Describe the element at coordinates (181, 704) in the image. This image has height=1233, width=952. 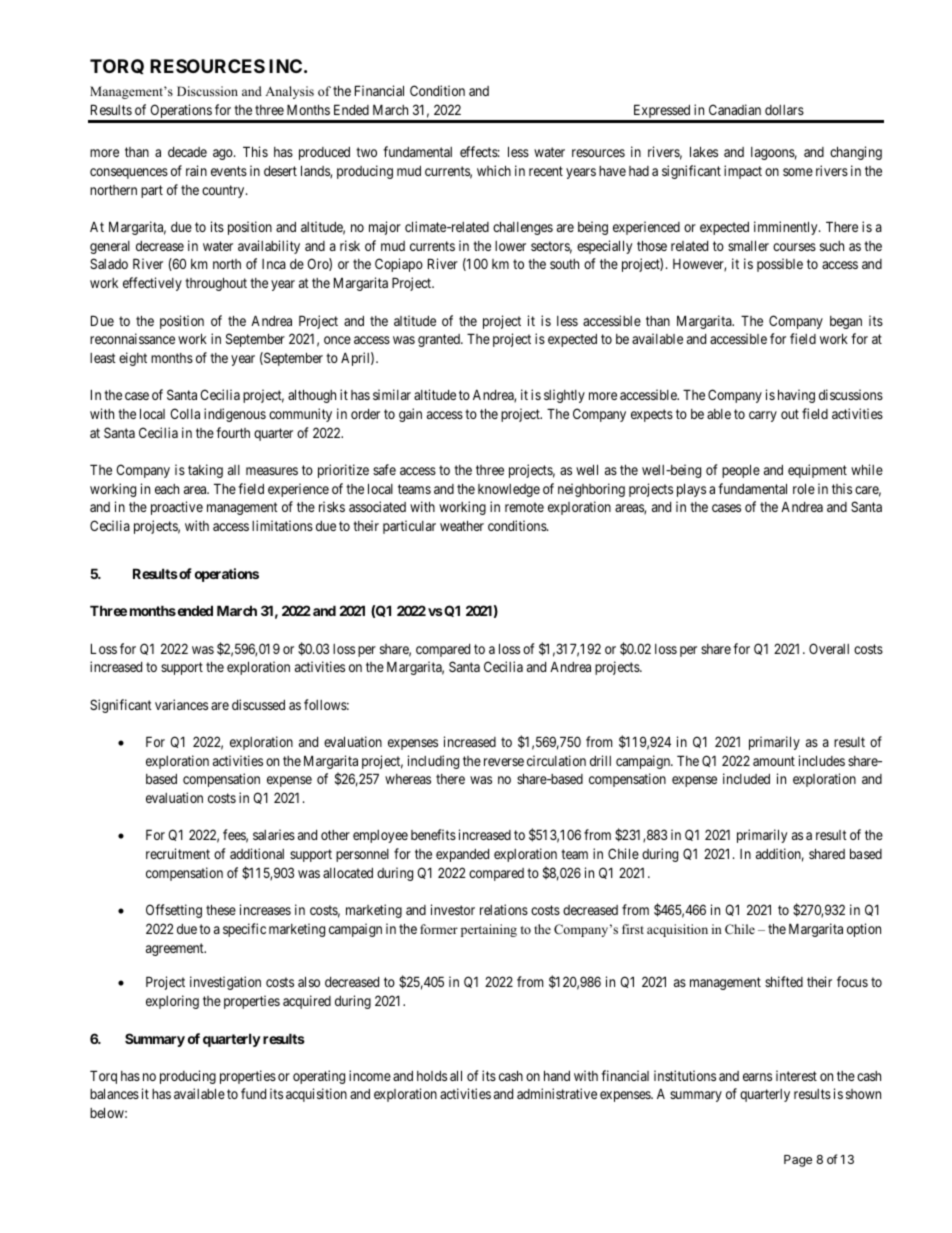
I see `variances` at that location.
